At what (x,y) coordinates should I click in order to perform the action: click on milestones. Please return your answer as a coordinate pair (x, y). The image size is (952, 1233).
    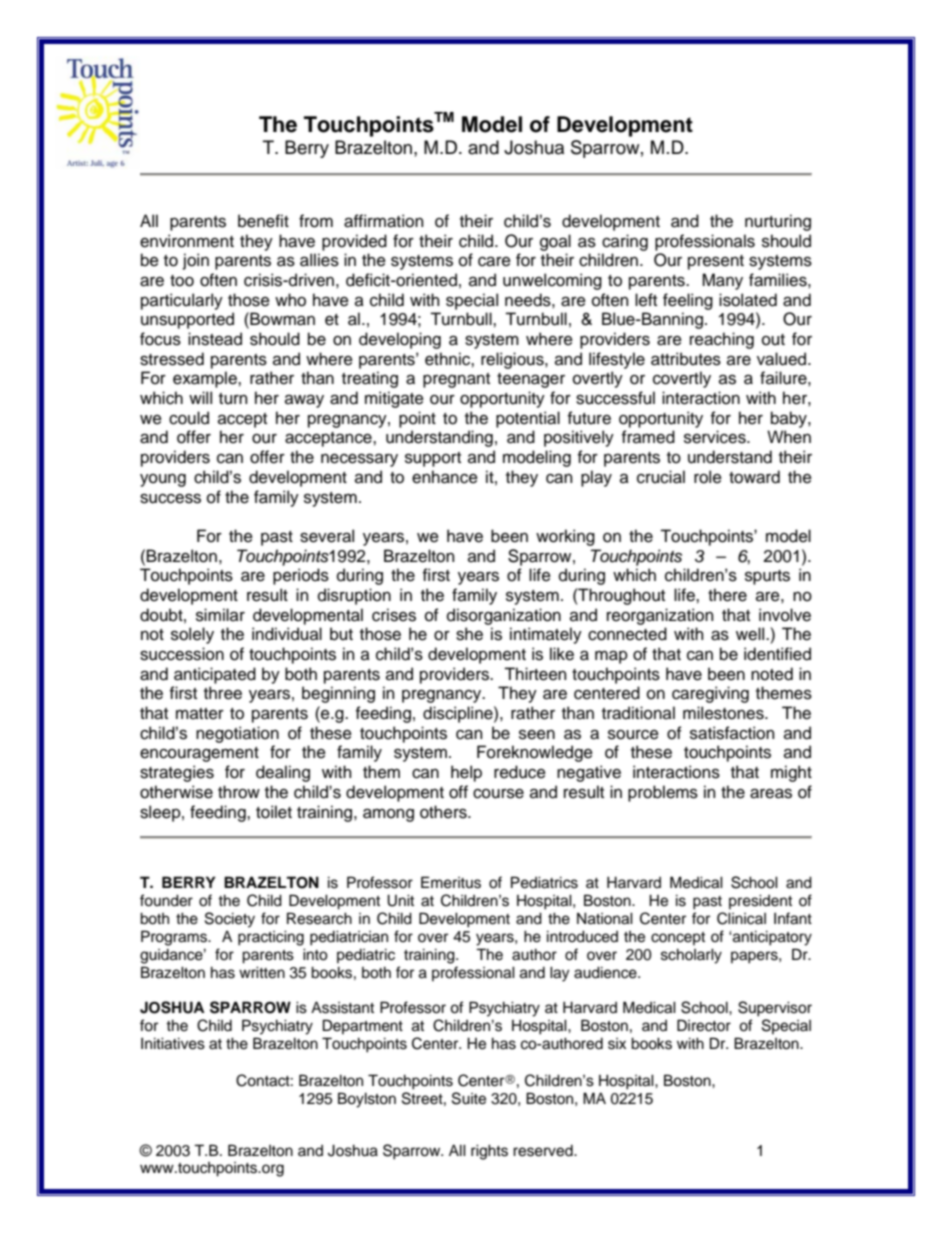
    Looking at the image, I should click on (724, 713).
